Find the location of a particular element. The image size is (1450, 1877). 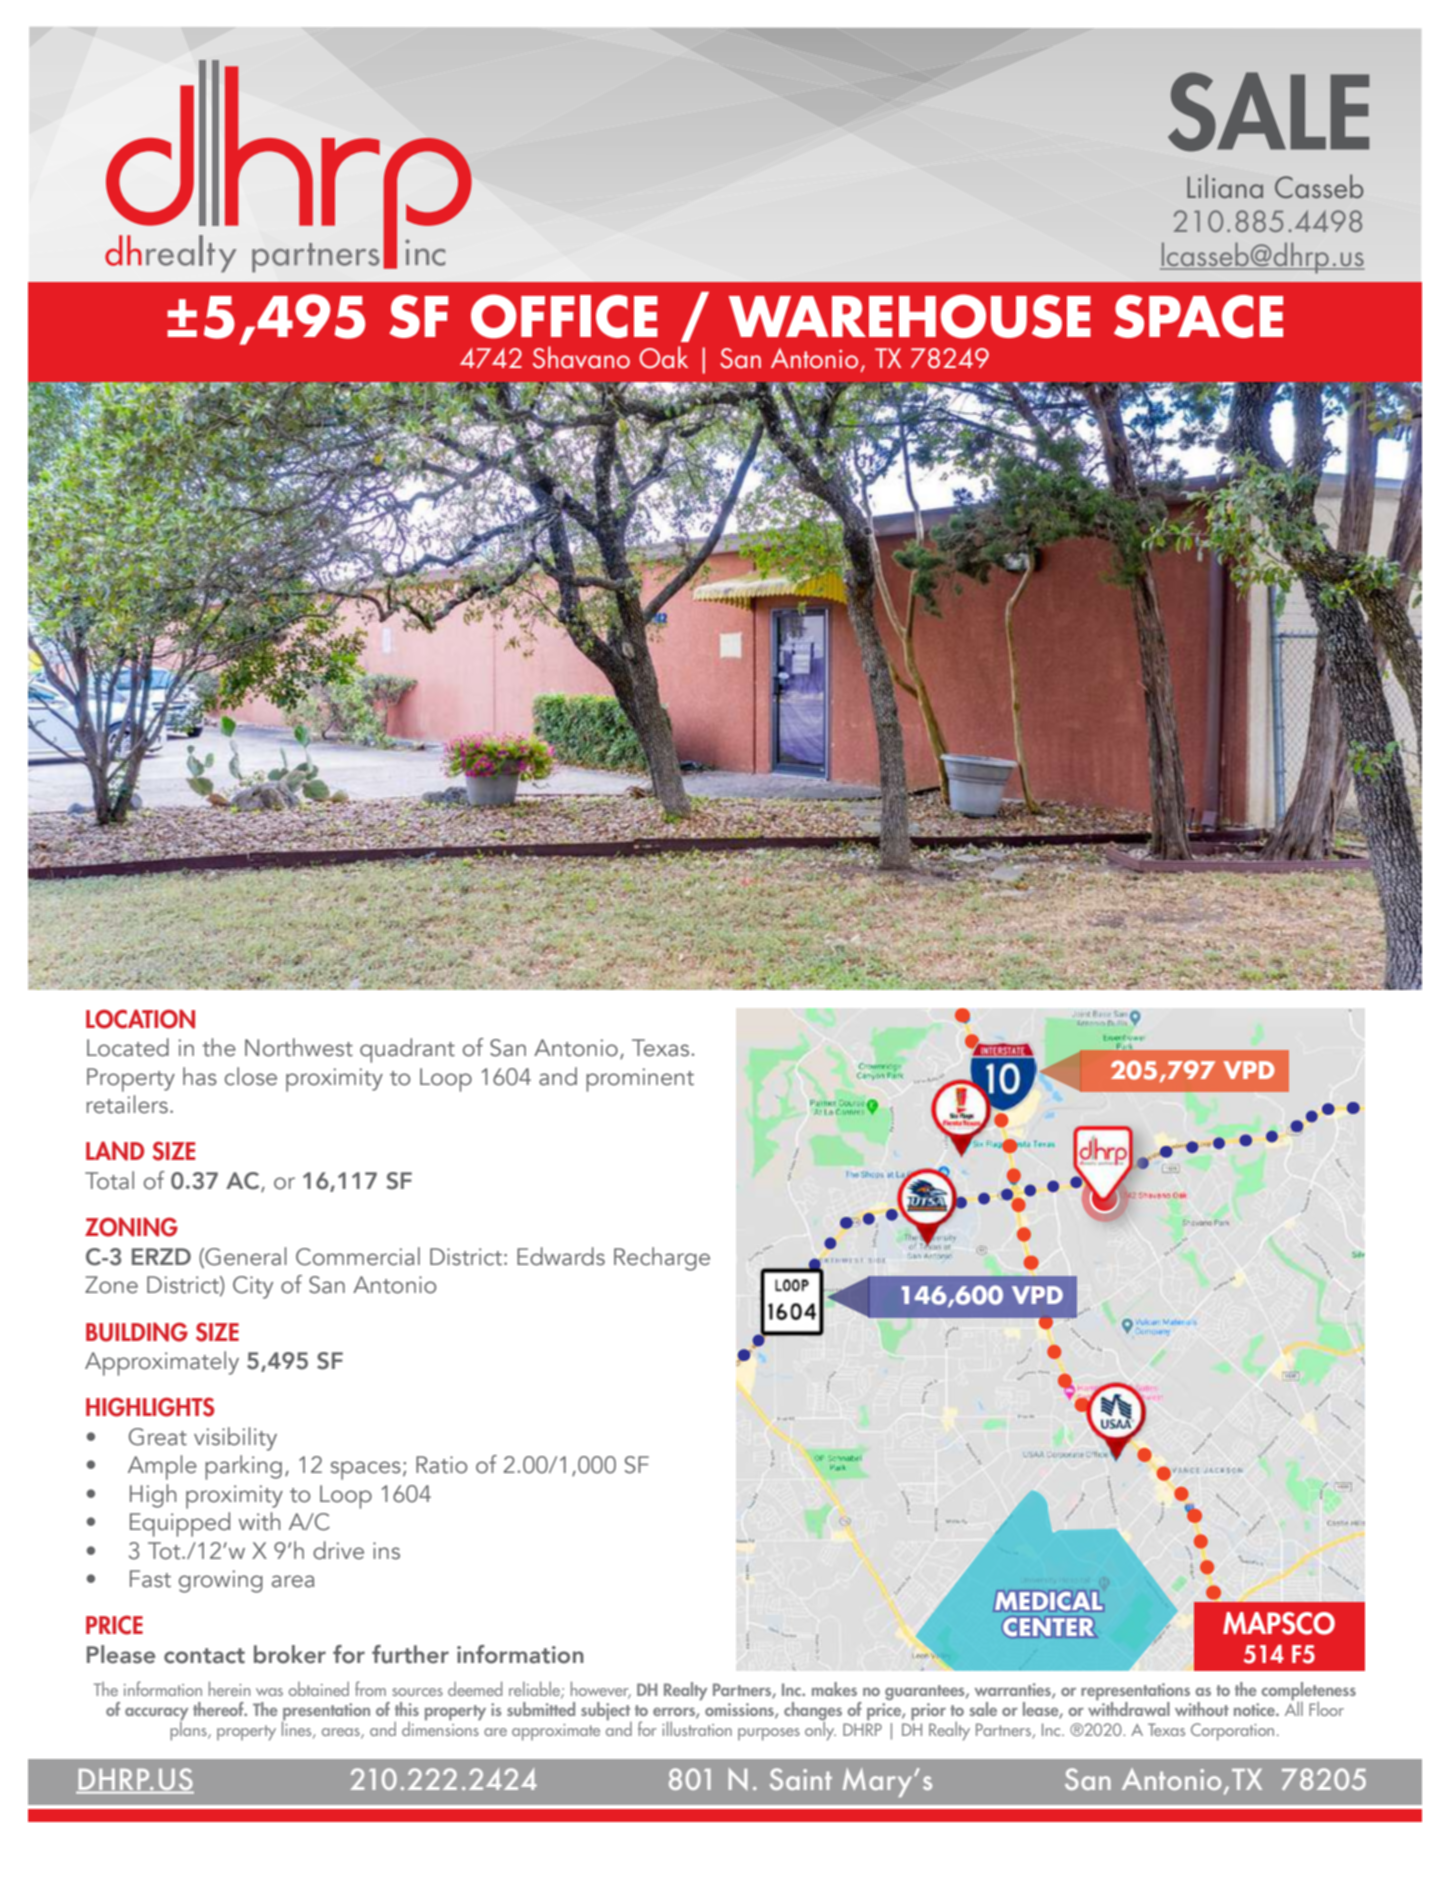

notice is located at coordinates (1255, 1709).
